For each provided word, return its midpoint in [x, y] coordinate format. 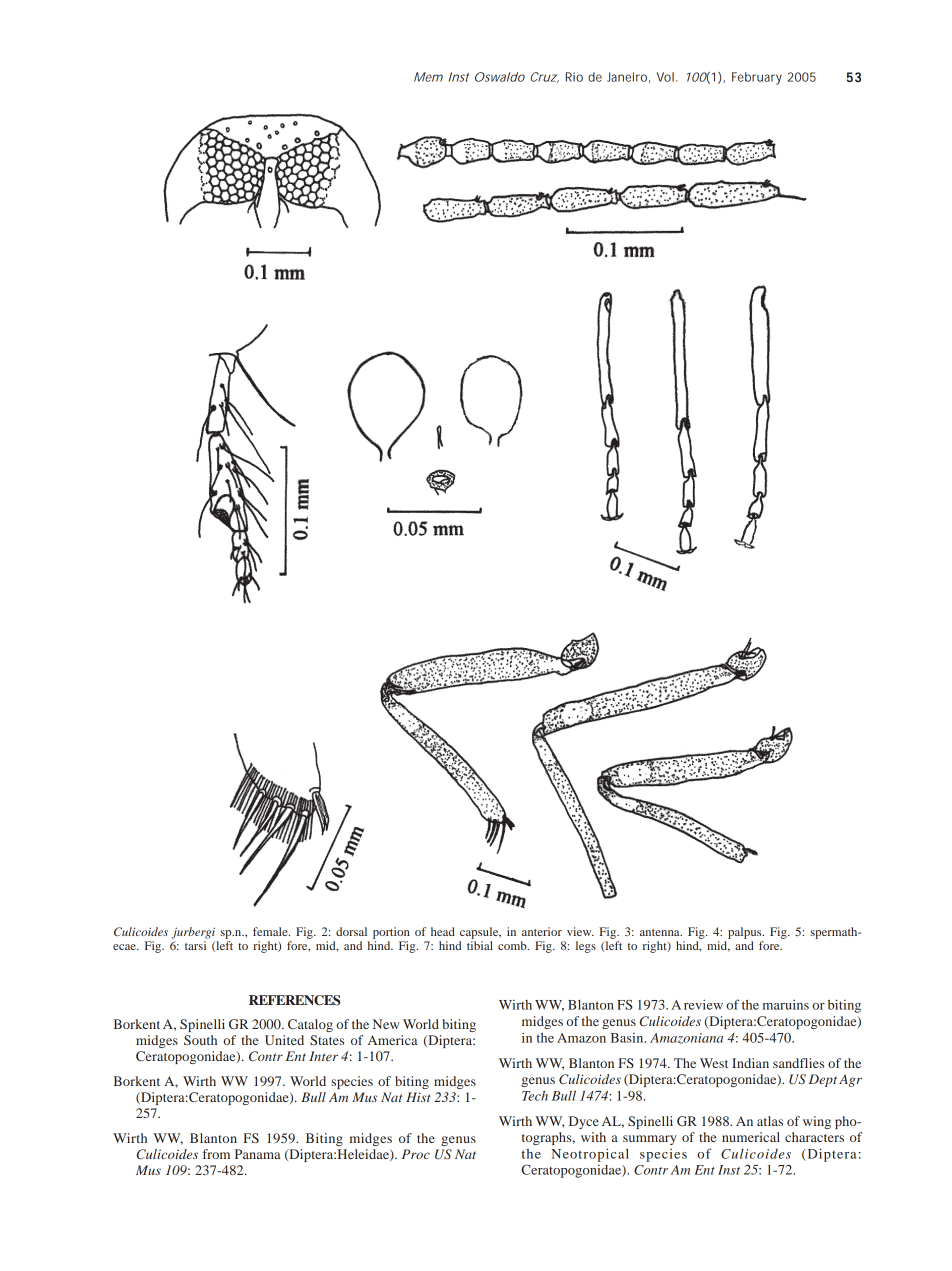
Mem [428, 77]
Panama [258, 1154]
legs [586, 947]
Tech [535, 1095]
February [757, 78]
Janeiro [628, 77]
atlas [770, 1121]
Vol [665, 77]
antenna [661, 932]
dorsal [351, 931]
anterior [542, 931]
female [271, 931]
